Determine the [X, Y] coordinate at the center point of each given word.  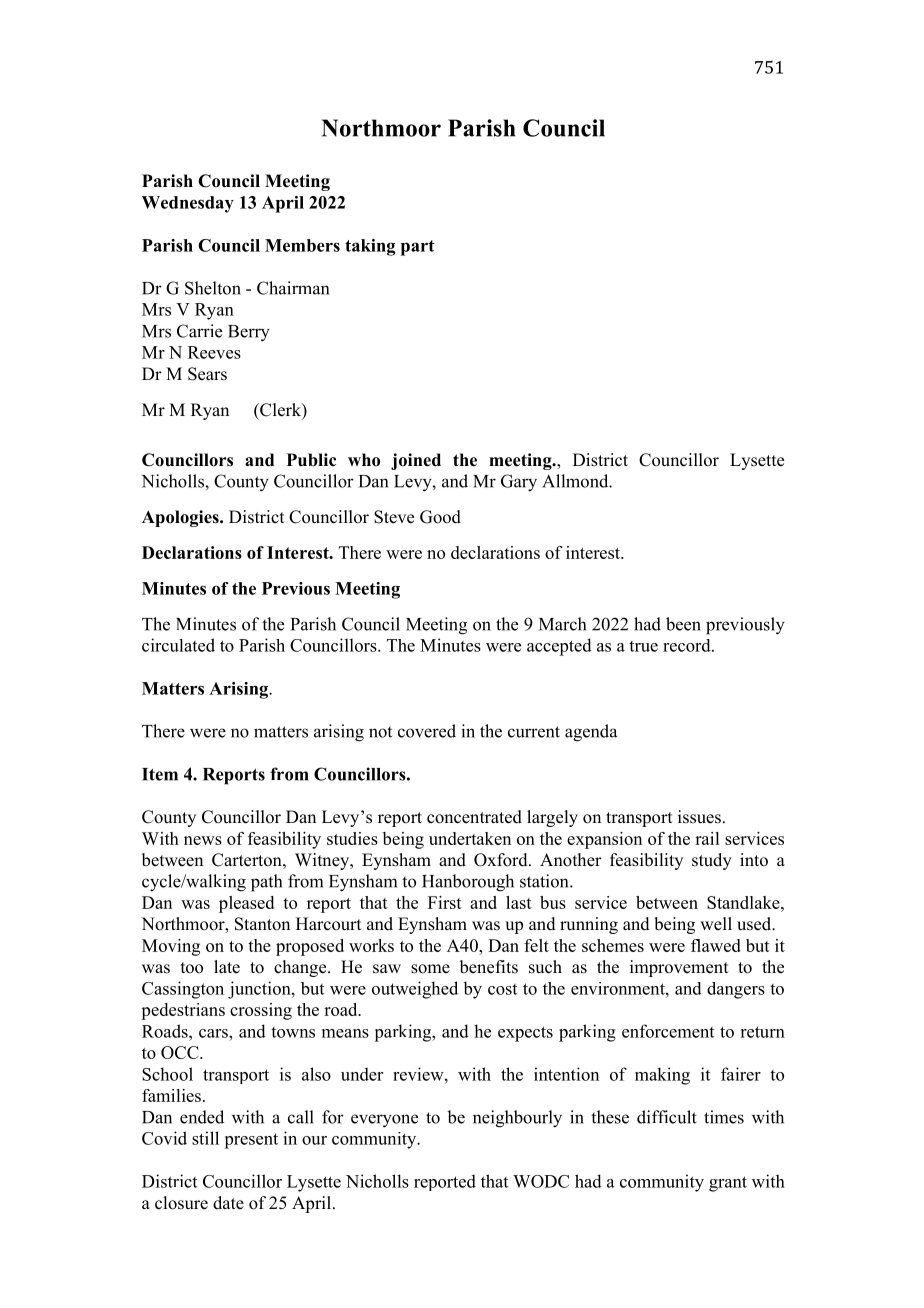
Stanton [262, 924]
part [418, 248]
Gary [519, 483]
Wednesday [188, 204]
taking [370, 247]
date [228, 1203]
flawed [716, 945]
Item [160, 774]
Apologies [181, 518]
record [688, 645]
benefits [489, 967]
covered [427, 731]
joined [416, 461]
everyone [384, 1121]
